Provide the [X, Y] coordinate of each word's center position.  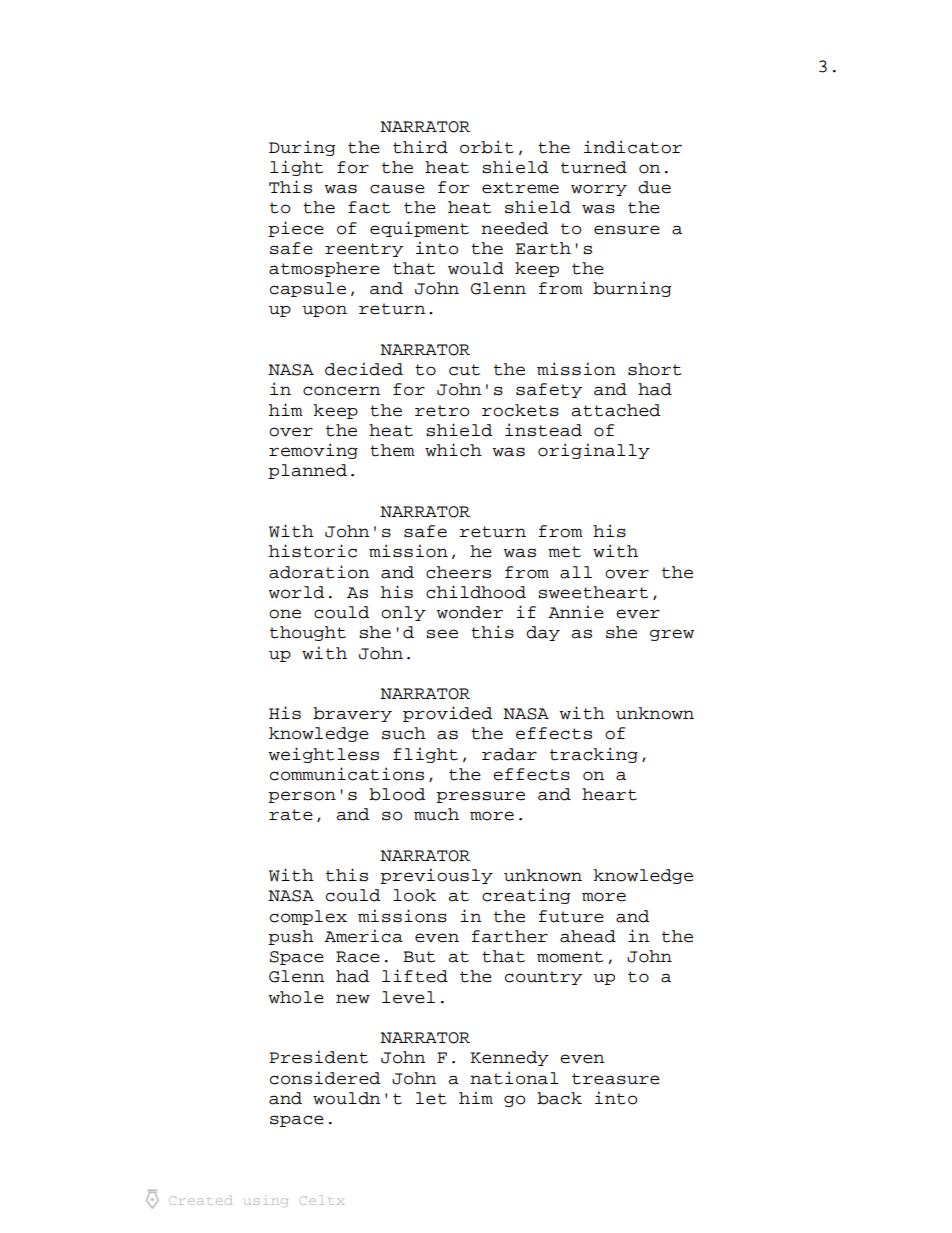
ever [638, 614]
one [285, 614]
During [302, 148]
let [431, 1098]
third [420, 147]
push [291, 937]
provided [447, 714]
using [266, 1202]
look [414, 895]
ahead [588, 936]
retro [442, 411]
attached [615, 410]
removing [313, 451]
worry [599, 190]
